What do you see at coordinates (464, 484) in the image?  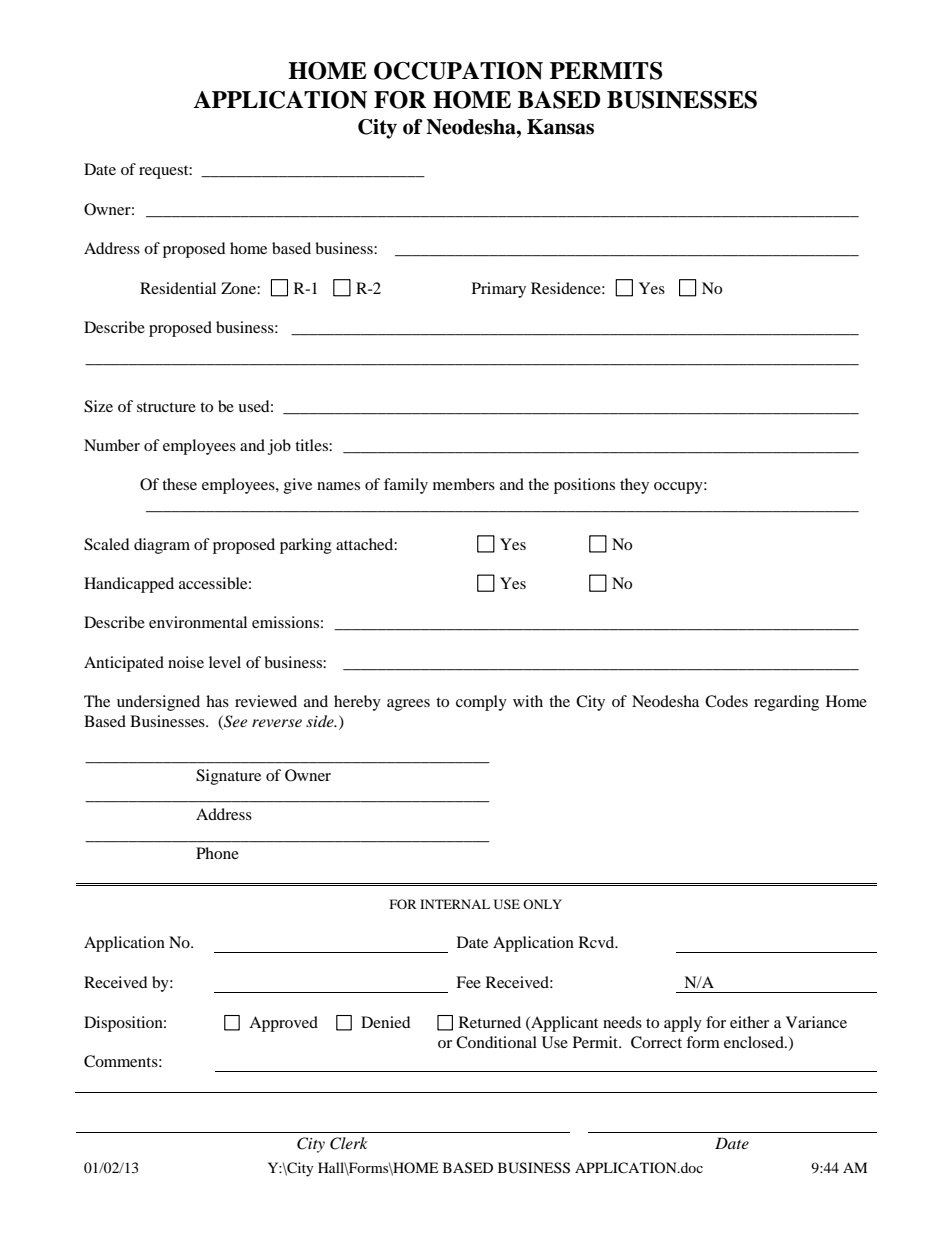 I see `members` at bounding box center [464, 484].
